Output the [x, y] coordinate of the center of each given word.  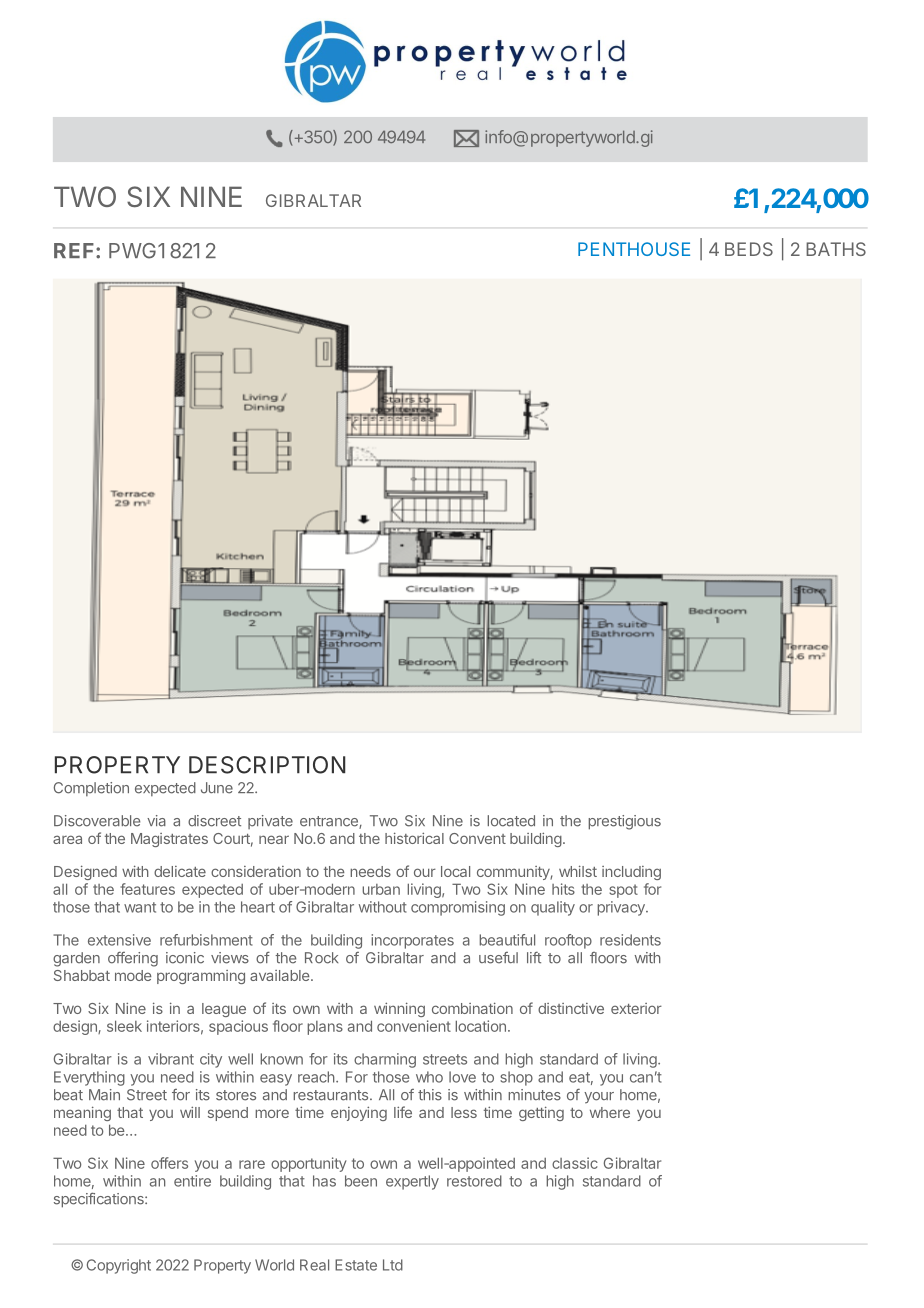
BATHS [836, 249]
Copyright [119, 1266]
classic [575, 1163]
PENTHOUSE [634, 249]
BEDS [749, 249]
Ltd [393, 1265]
